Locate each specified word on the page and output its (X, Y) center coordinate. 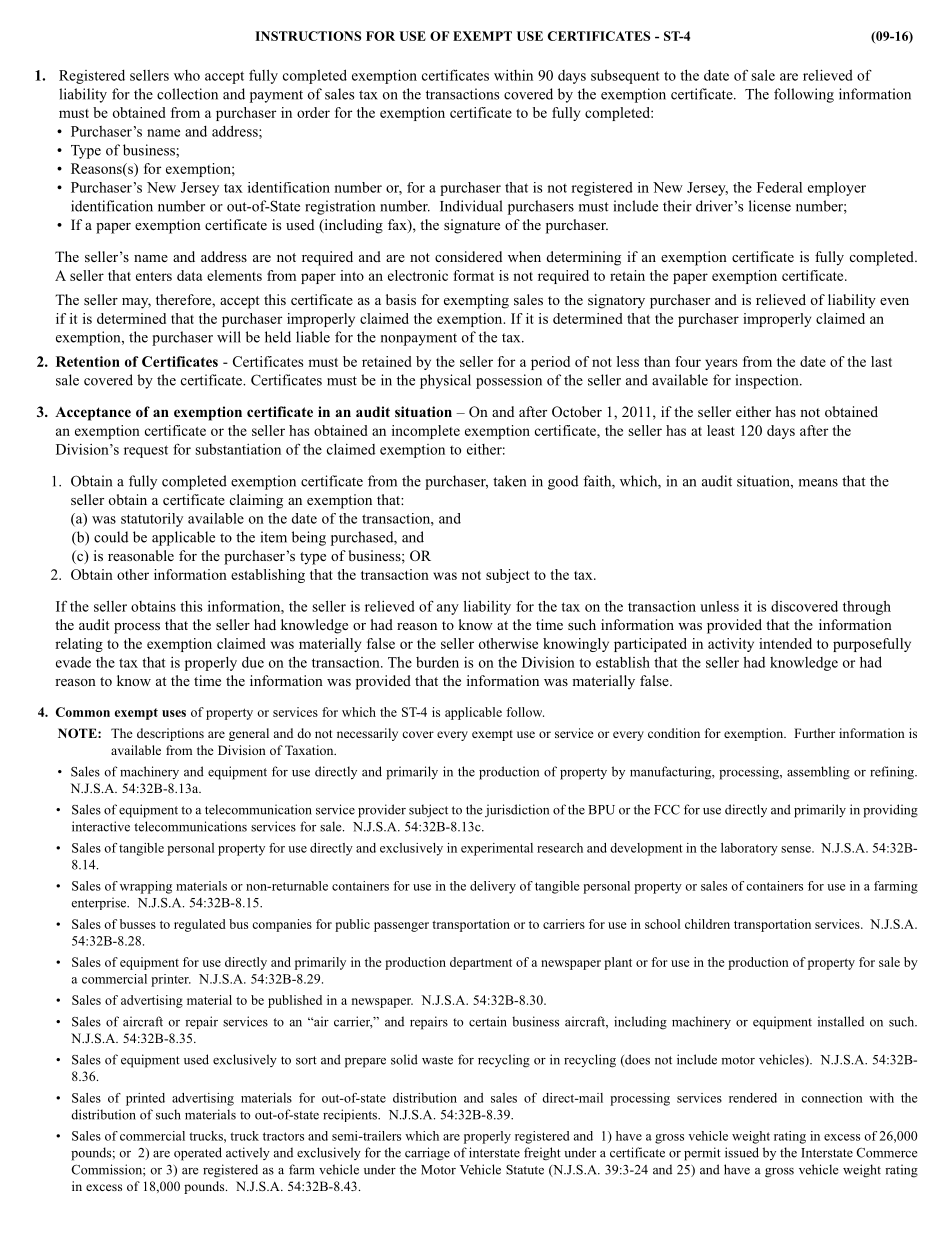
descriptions (170, 734)
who (187, 75)
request (146, 451)
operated (198, 1154)
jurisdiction (517, 811)
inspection (768, 381)
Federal (779, 187)
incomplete (426, 432)
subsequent (625, 77)
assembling (818, 773)
